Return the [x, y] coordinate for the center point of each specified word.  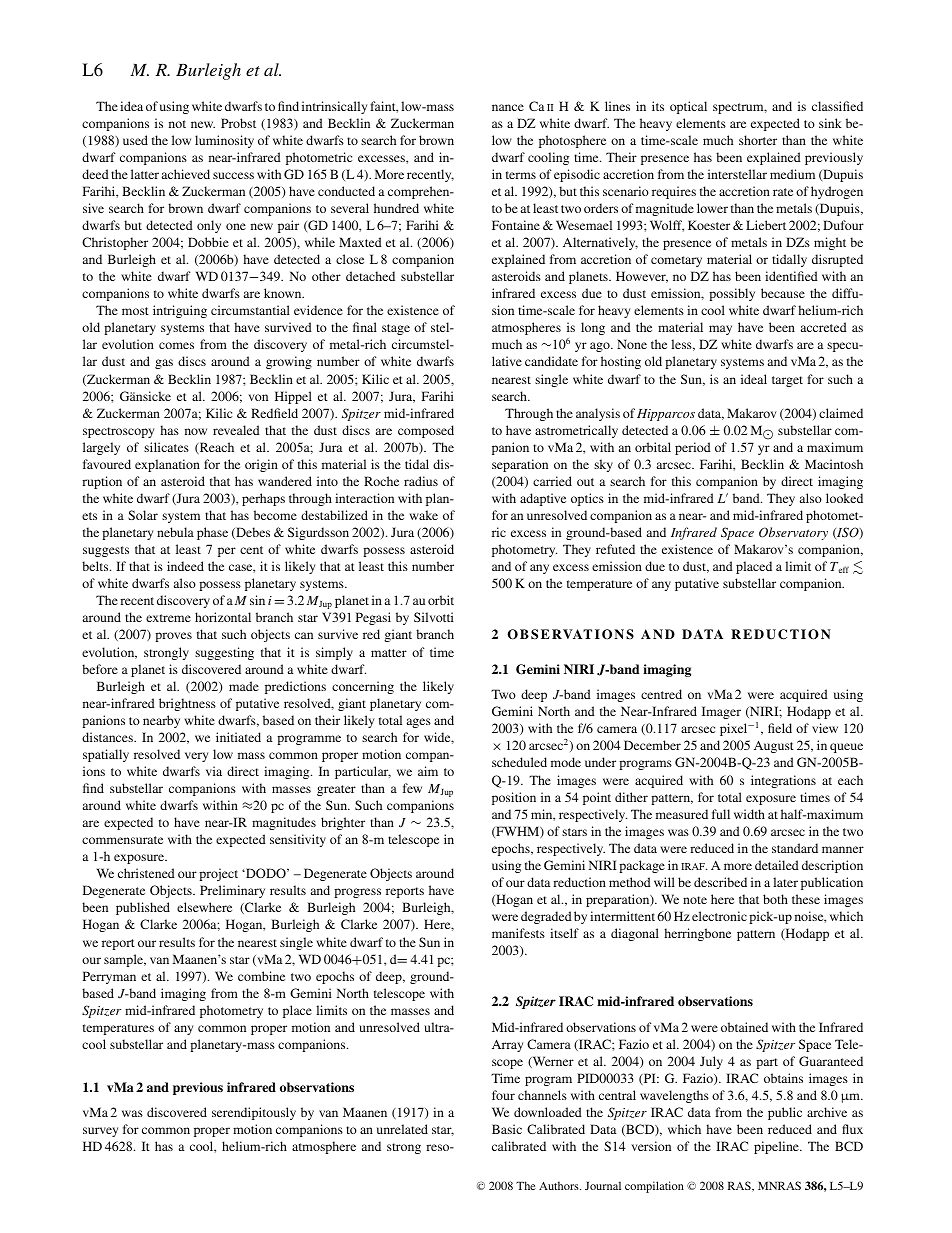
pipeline [777, 1147]
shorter [758, 140]
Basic [507, 1129]
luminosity [224, 141]
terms [521, 175]
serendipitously [254, 1113]
